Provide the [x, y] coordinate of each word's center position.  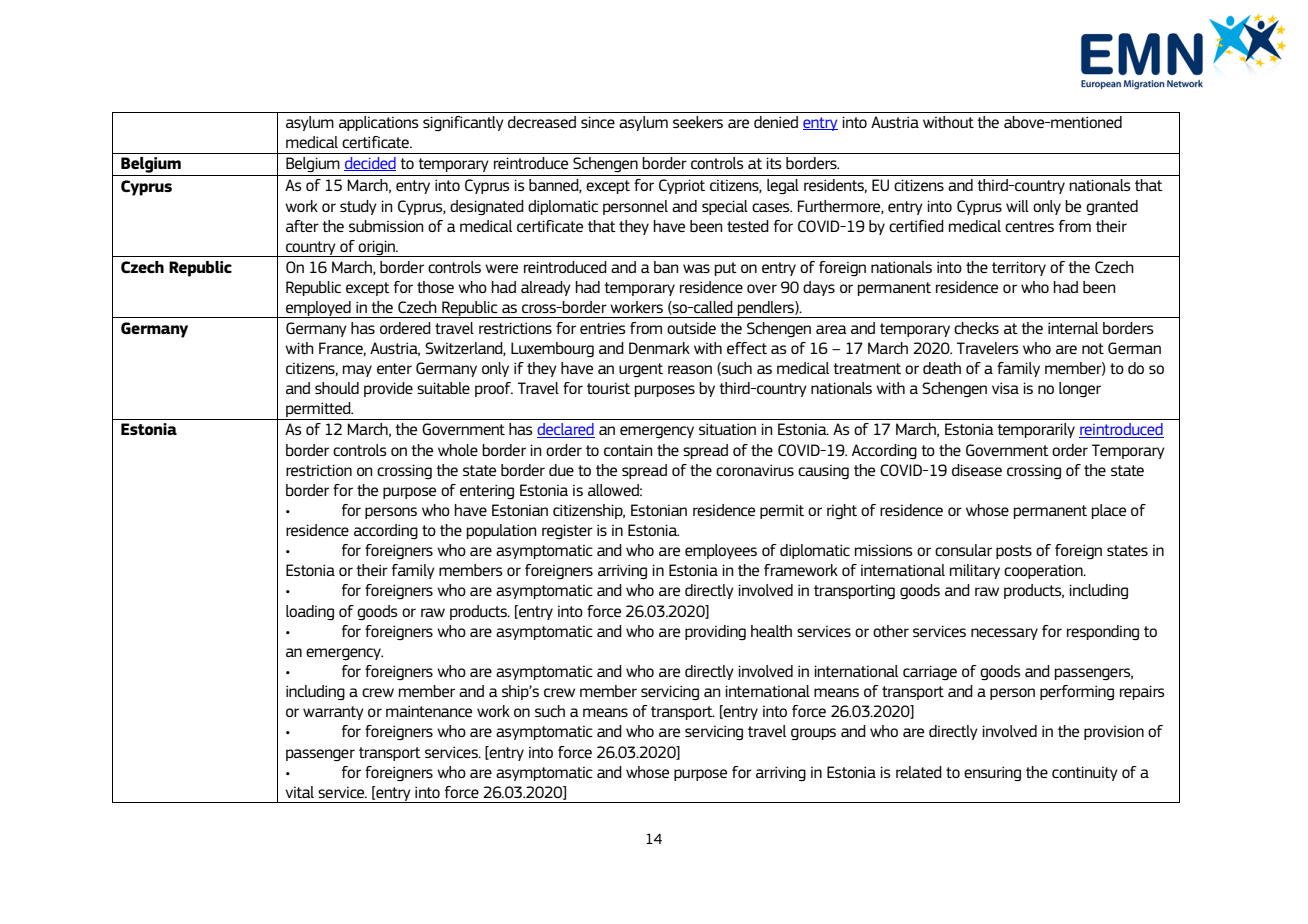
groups [813, 734]
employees [721, 551]
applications [379, 123]
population [502, 531]
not [1093, 348]
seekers [698, 122]
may [357, 371]
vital [299, 792]
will [1017, 206]
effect [747, 348]
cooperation [1044, 571]
